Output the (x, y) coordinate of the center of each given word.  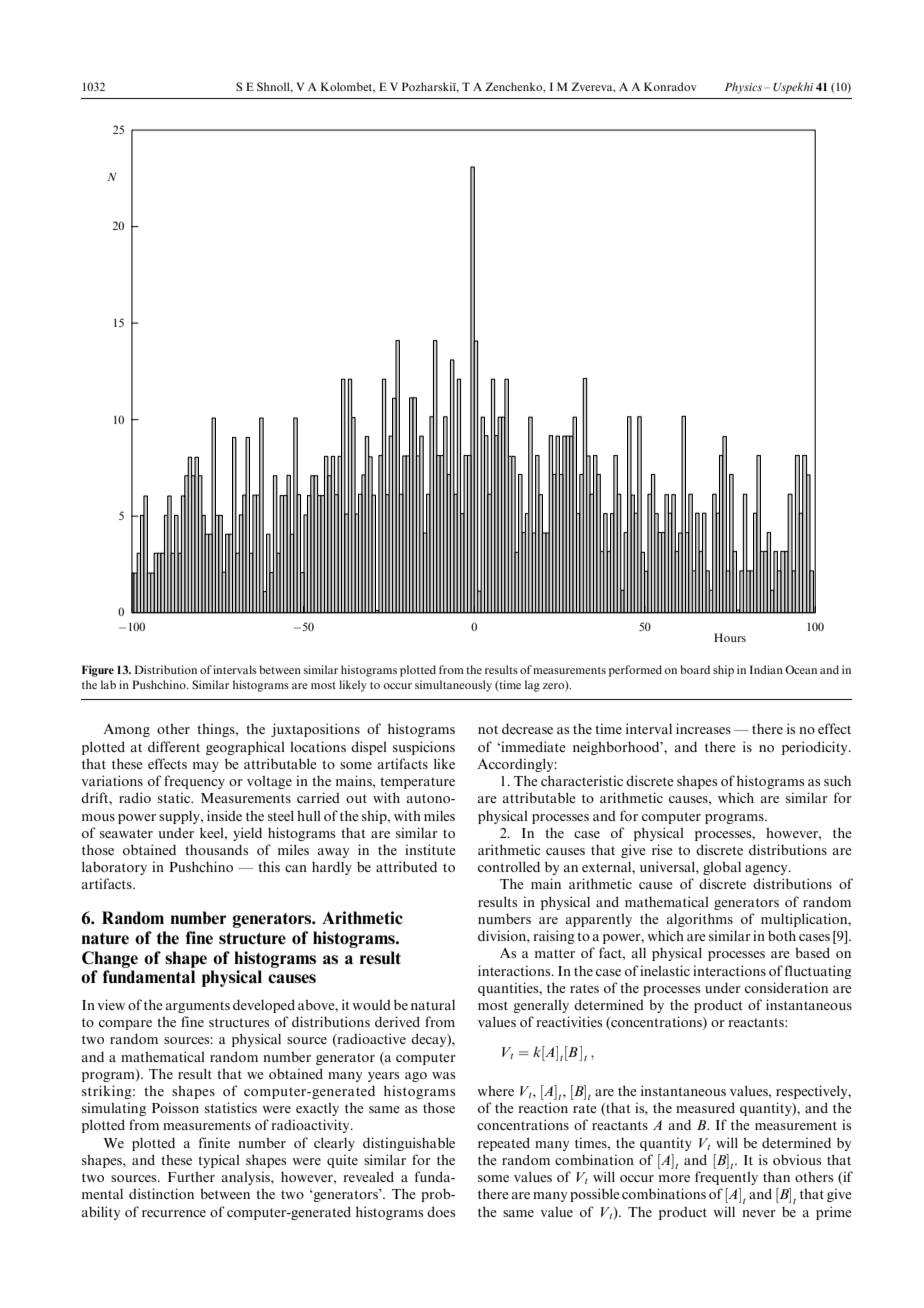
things (217, 730)
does (441, 1211)
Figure (98, 671)
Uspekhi (793, 88)
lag (532, 686)
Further (191, 1176)
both (782, 935)
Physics (743, 88)
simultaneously (453, 686)
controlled (509, 866)
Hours (730, 637)
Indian (766, 669)
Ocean (801, 669)
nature (105, 938)
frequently (726, 1178)
